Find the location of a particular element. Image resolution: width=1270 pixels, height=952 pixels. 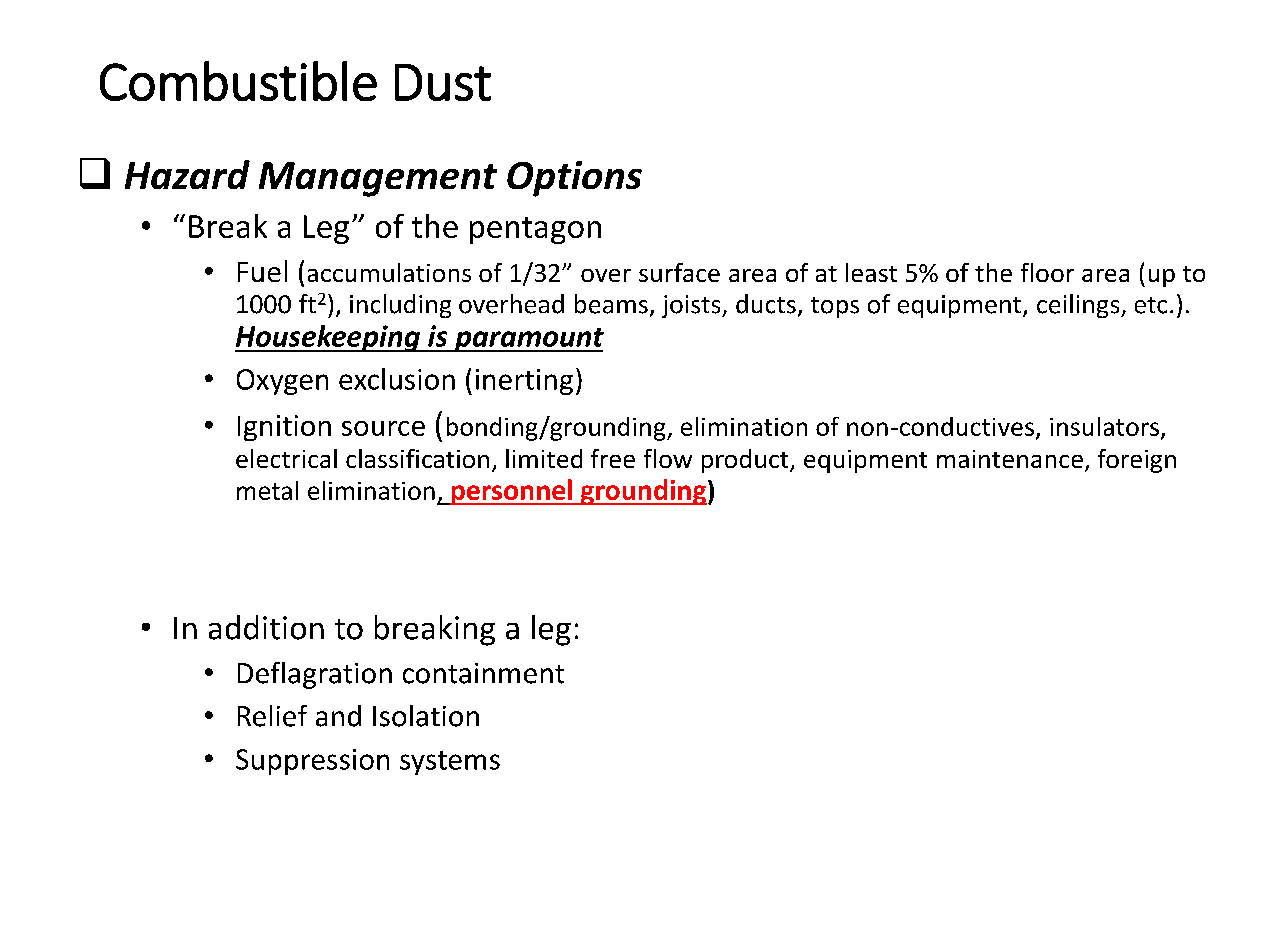

ceilings is located at coordinates (1079, 306).
